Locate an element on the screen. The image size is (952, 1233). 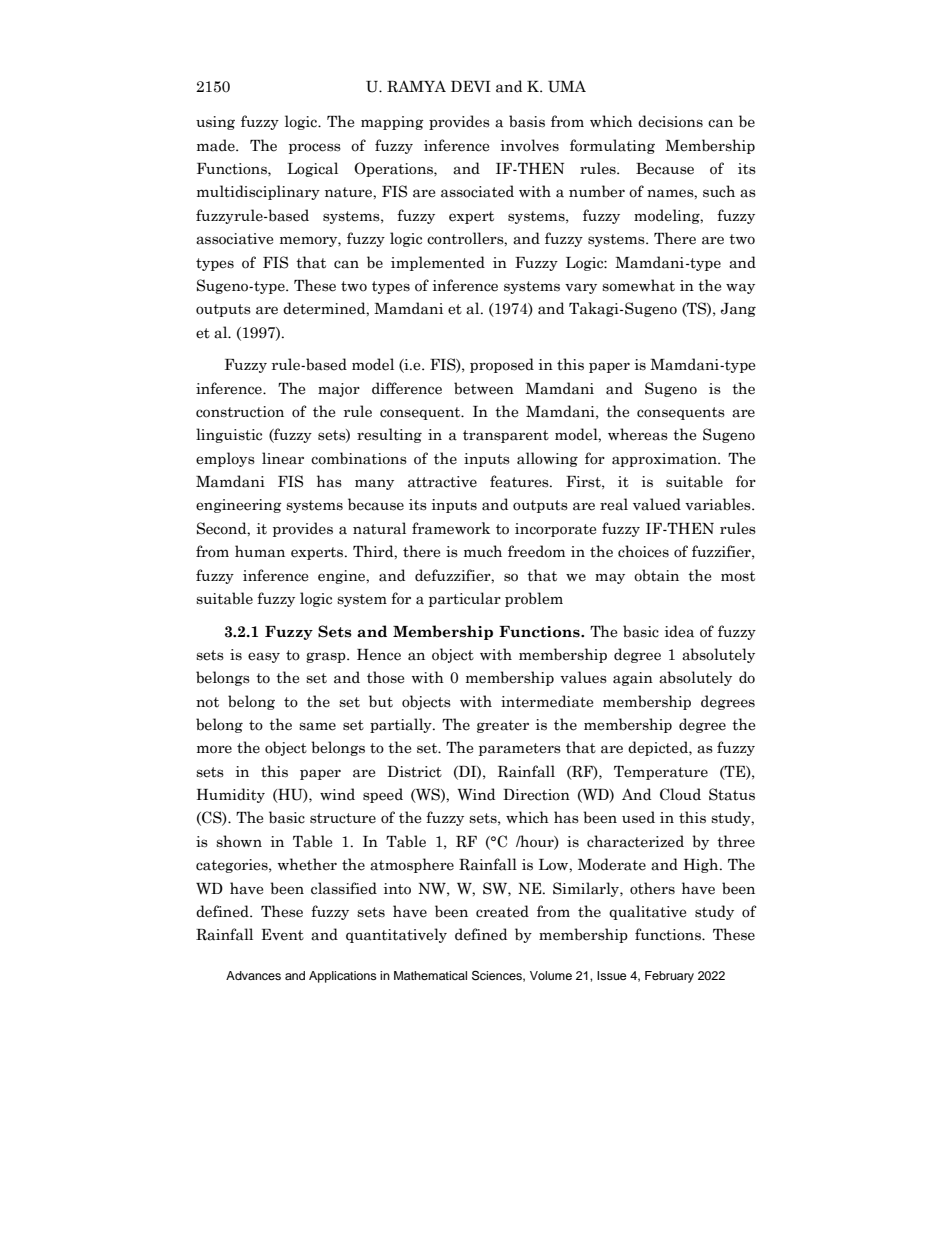
human is located at coordinates (260, 551).
